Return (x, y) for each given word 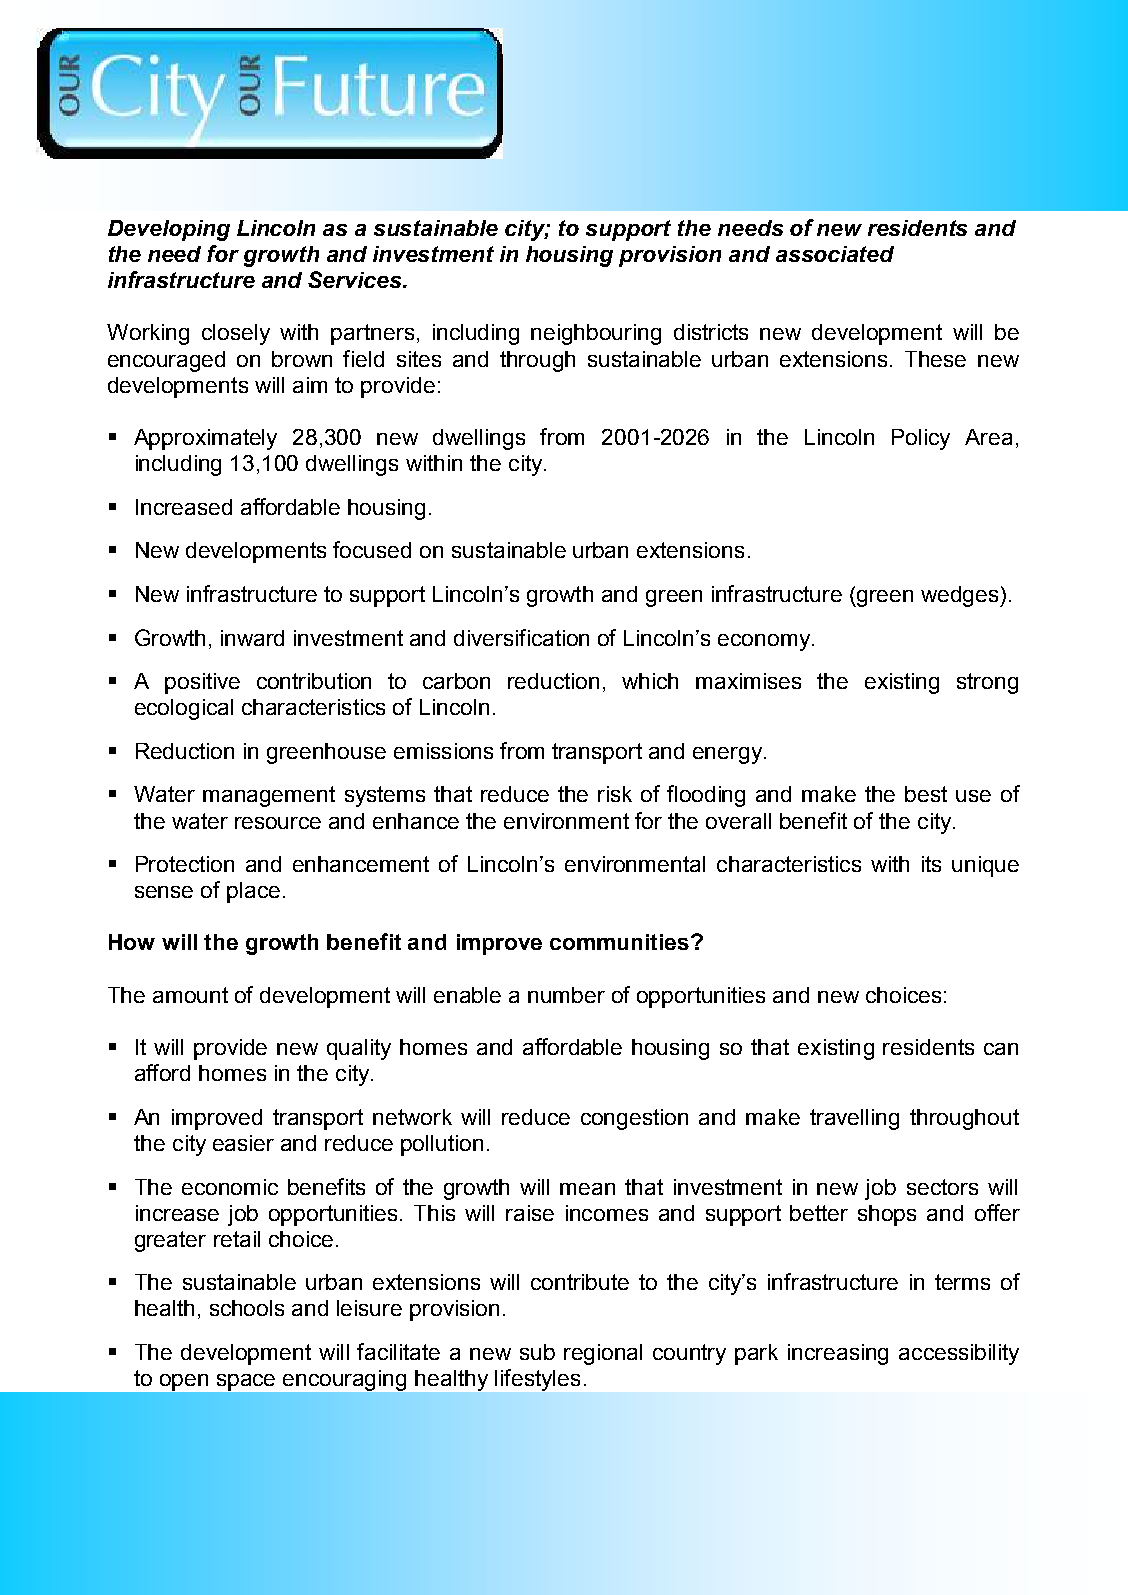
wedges (961, 596)
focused (372, 549)
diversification (521, 637)
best (926, 794)
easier (243, 1143)
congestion (634, 1119)
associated (835, 254)
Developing (169, 230)
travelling (854, 1119)
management (269, 796)
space (246, 1382)
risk (615, 794)
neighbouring (596, 334)
